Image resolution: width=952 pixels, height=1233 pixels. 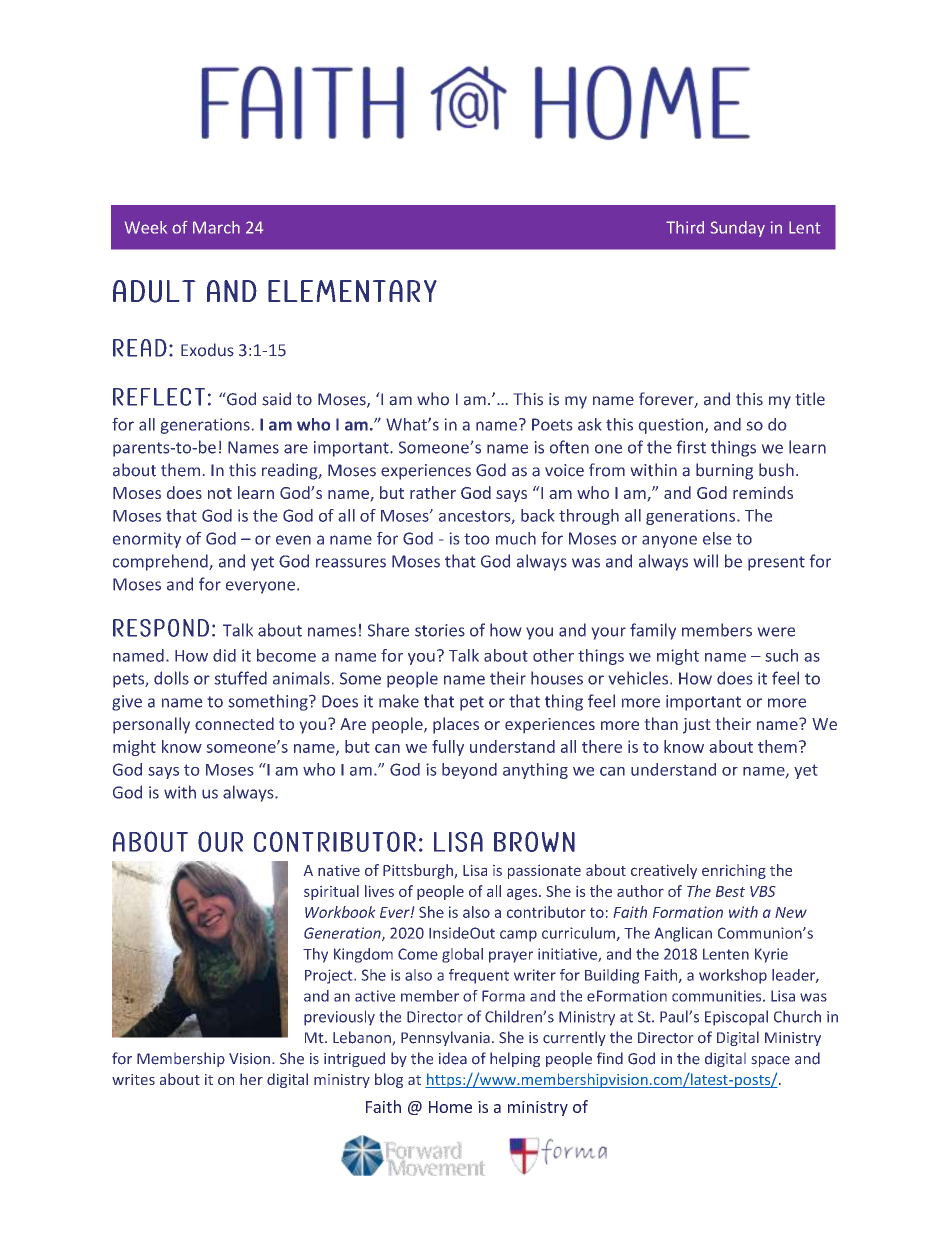 What do you see at coordinates (352, 291) in the screenshot?
I see `elementary` at bounding box center [352, 291].
